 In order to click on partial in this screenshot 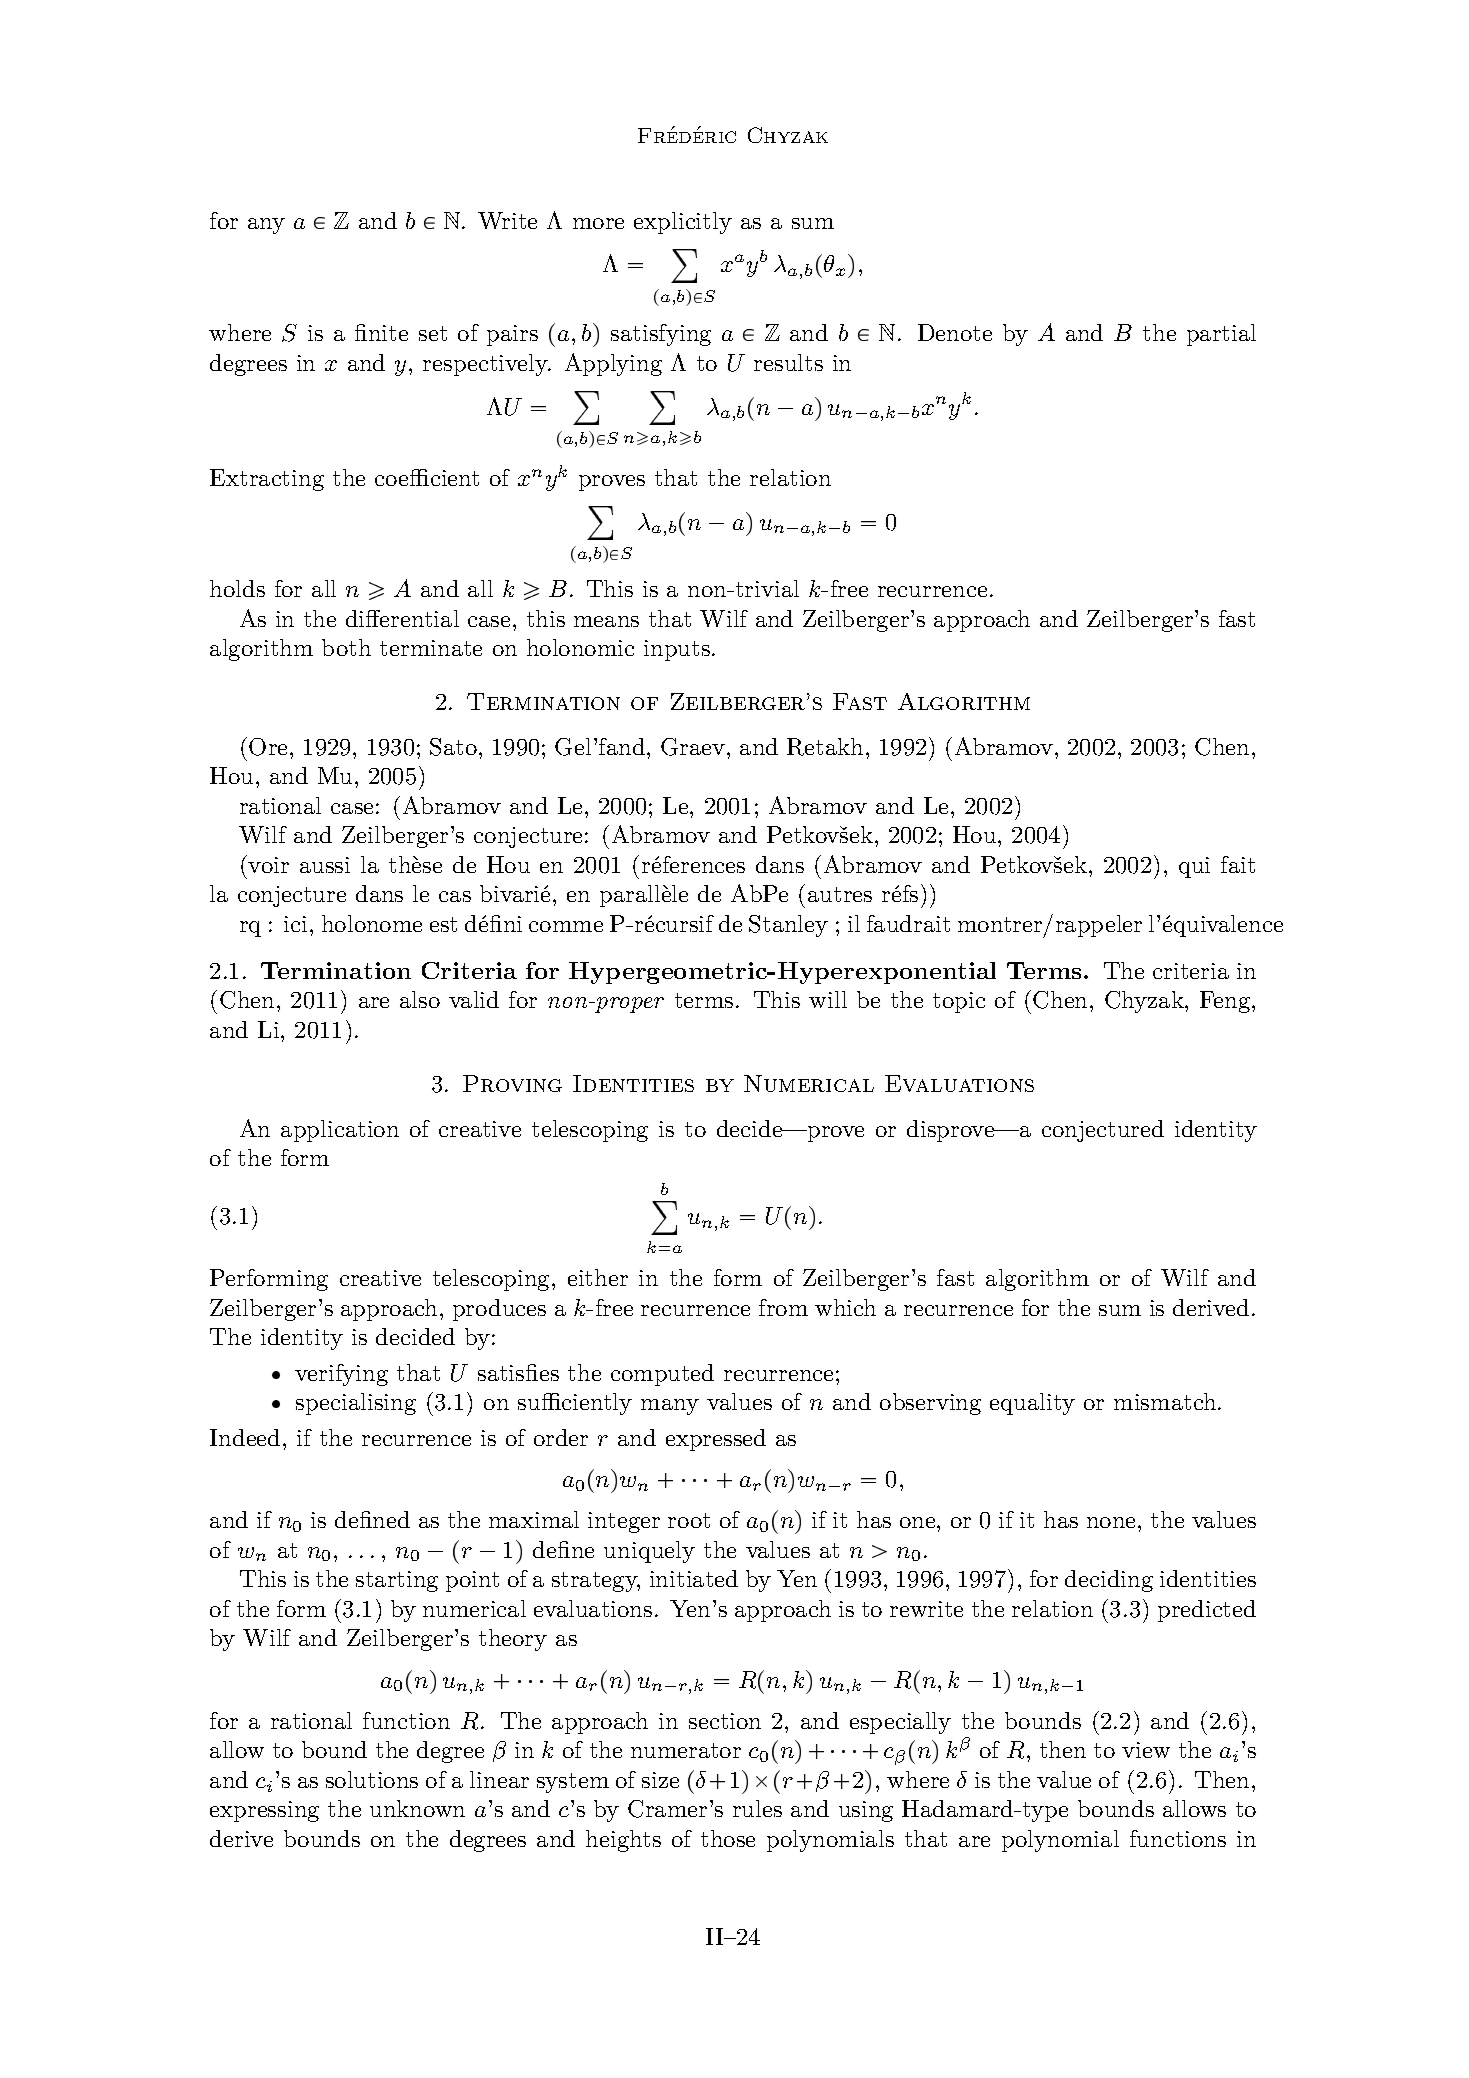, I will do `click(1221, 335)`.
